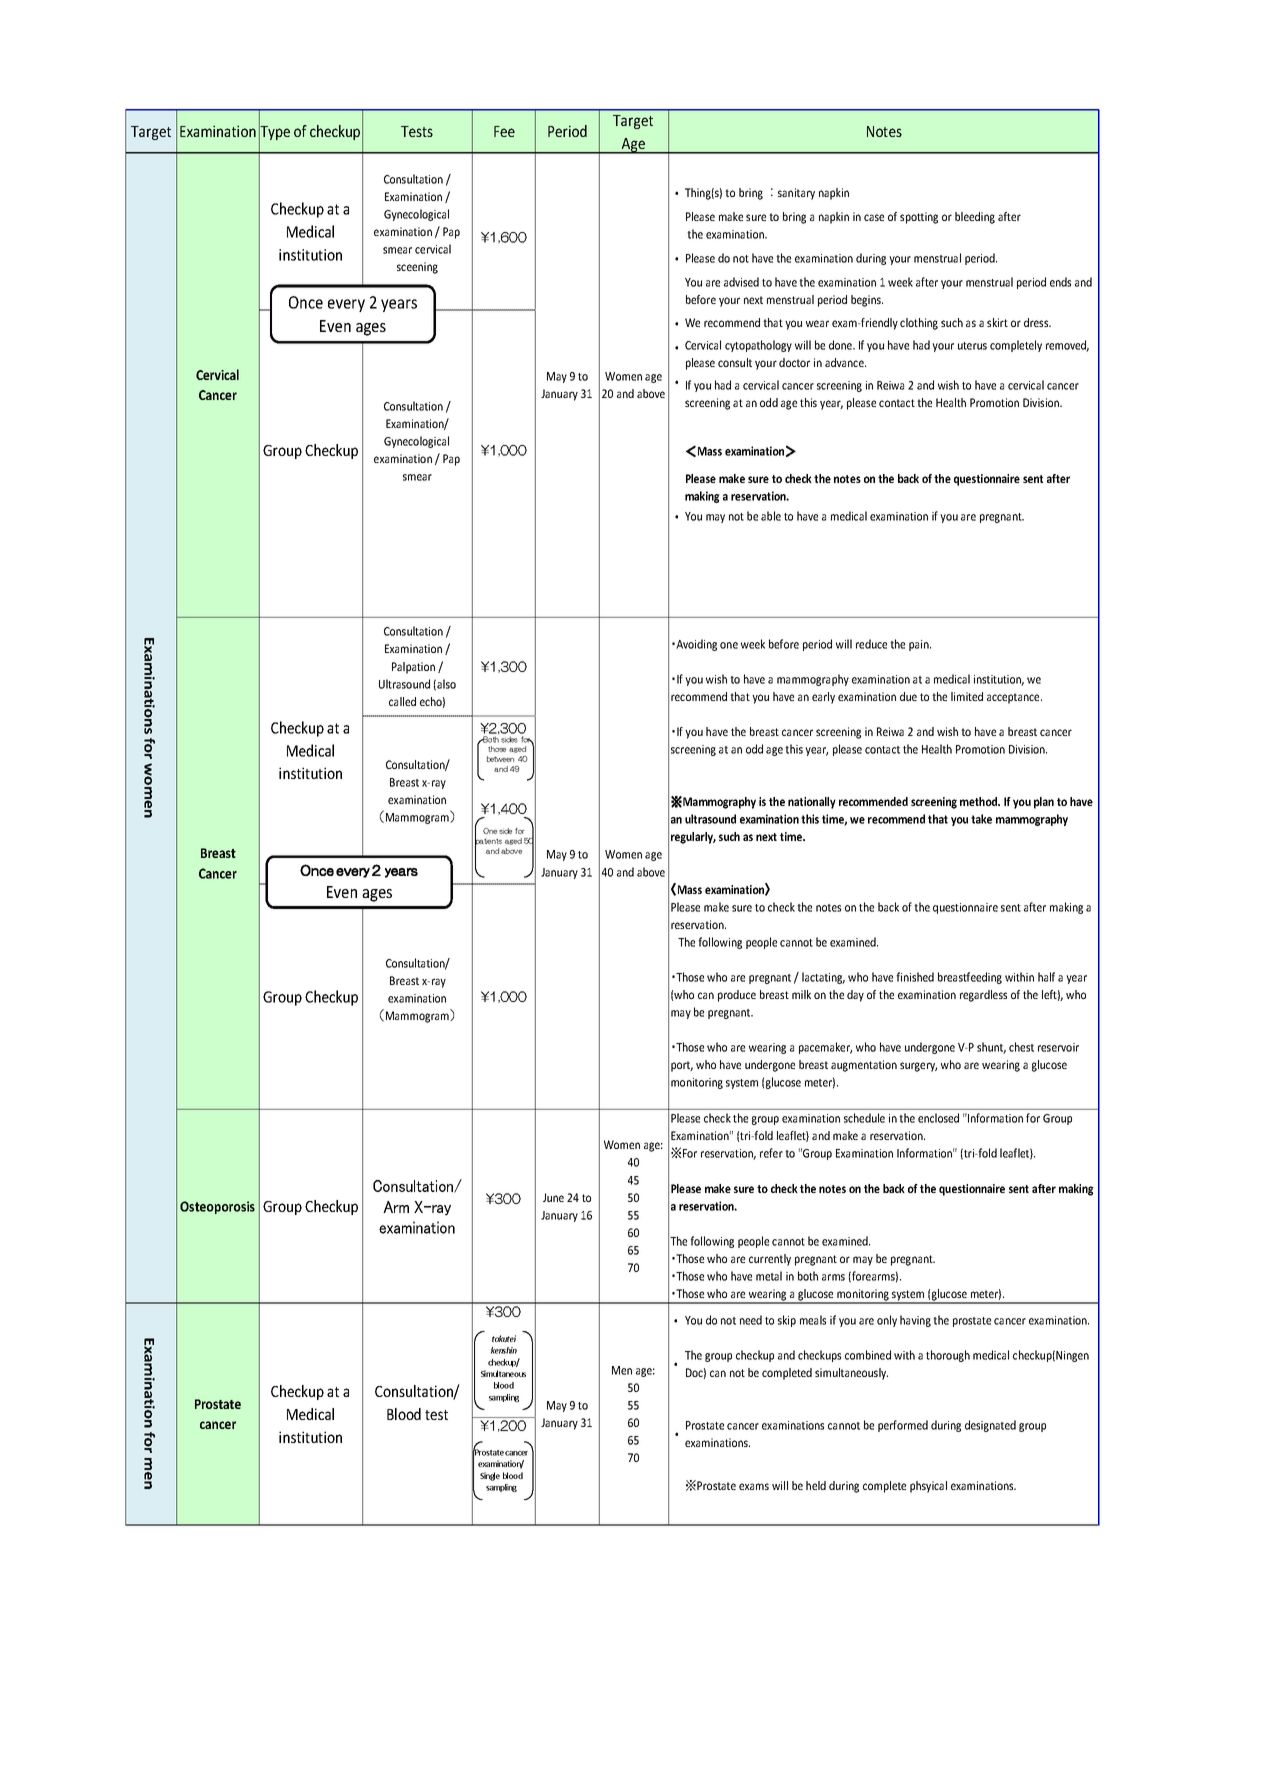 Image resolution: width=1263 pixels, height=1786 pixels. I want to click on Single, so click(490, 1476).
